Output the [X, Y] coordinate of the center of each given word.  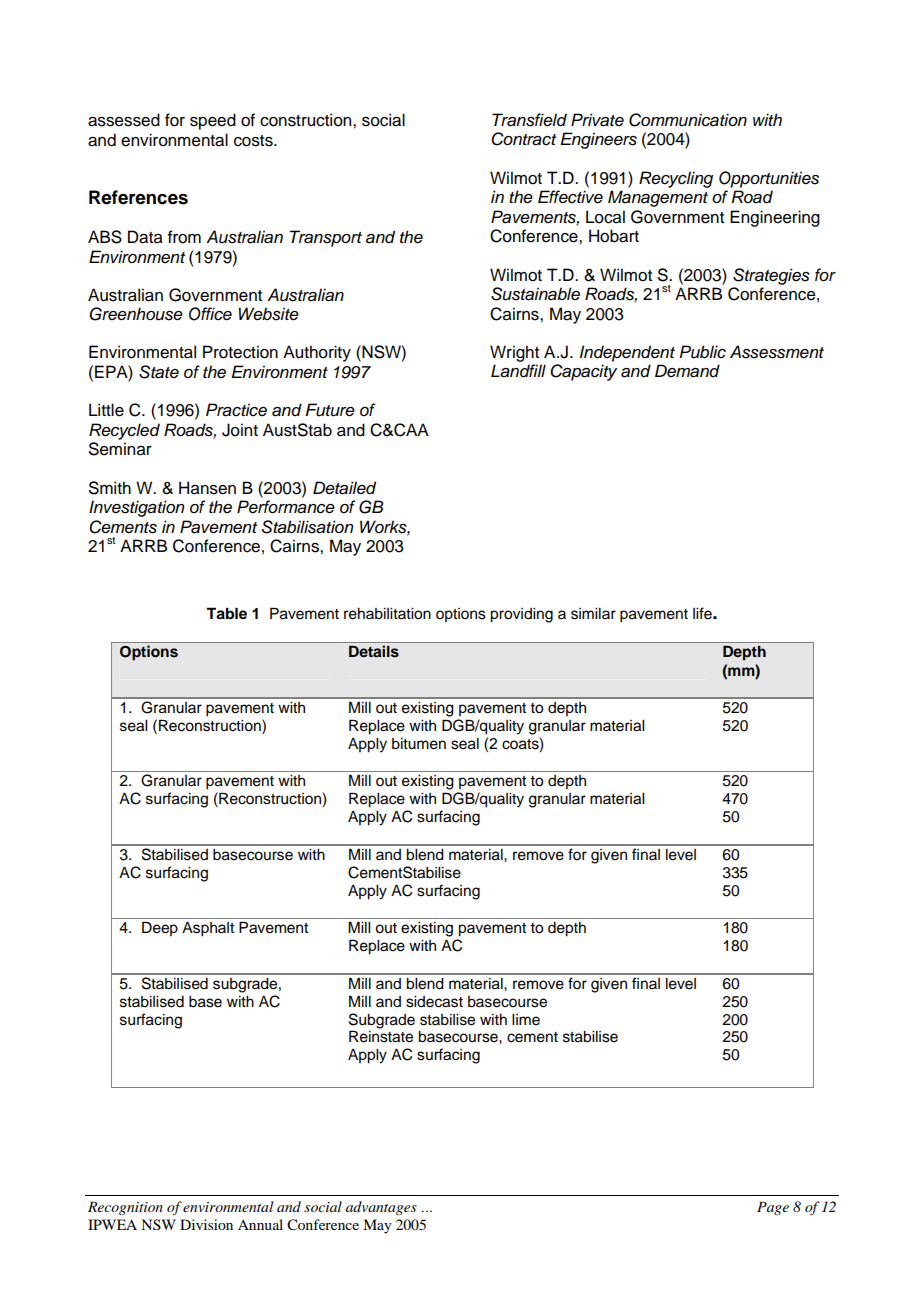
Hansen [207, 488]
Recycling [676, 179]
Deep [160, 928]
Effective [570, 197]
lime [526, 1020]
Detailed [344, 488]
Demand [687, 371]
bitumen [419, 744]
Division [206, 1224]
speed [213, 121]
